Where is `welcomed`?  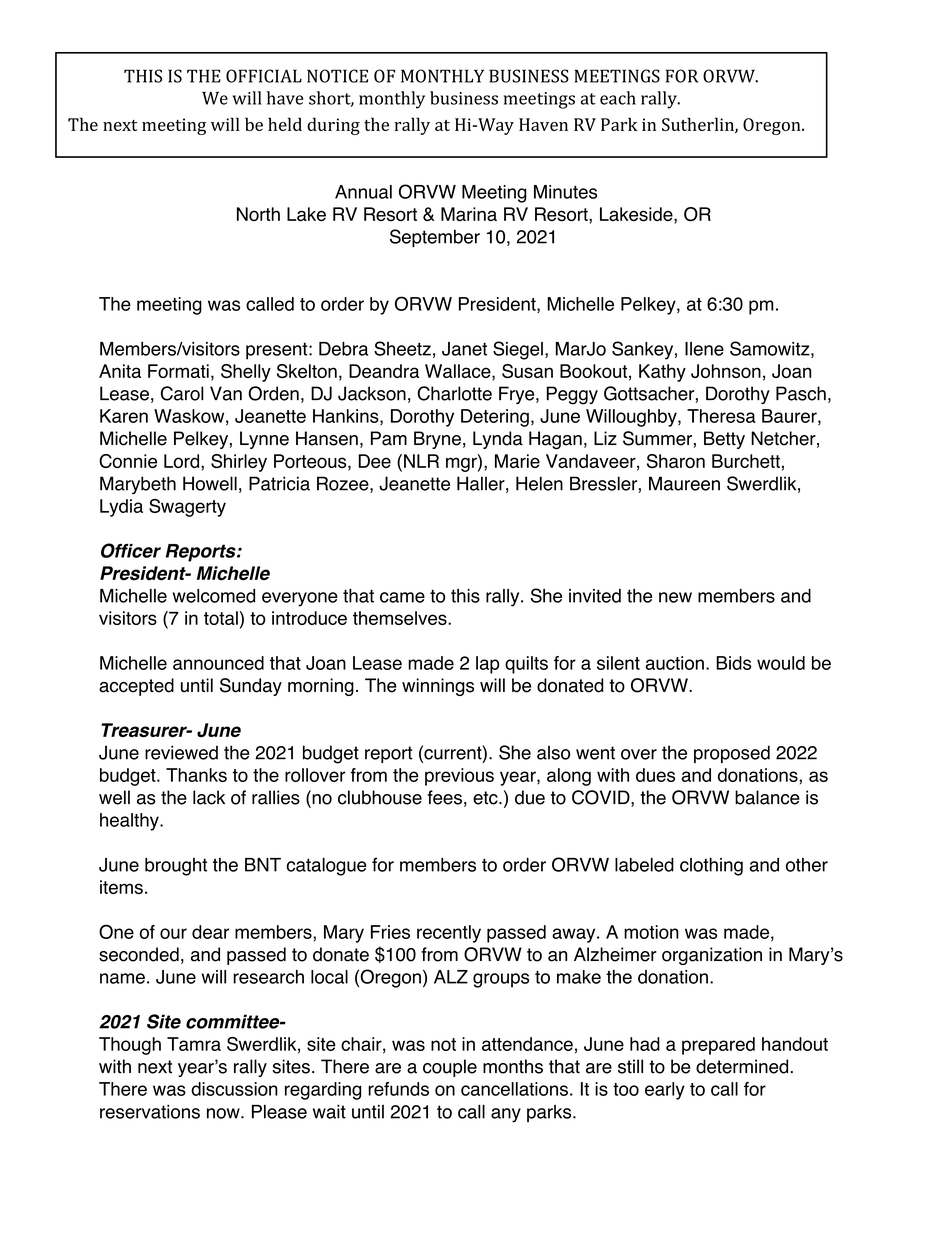
welcomed is located at coordinates (214, 596).
